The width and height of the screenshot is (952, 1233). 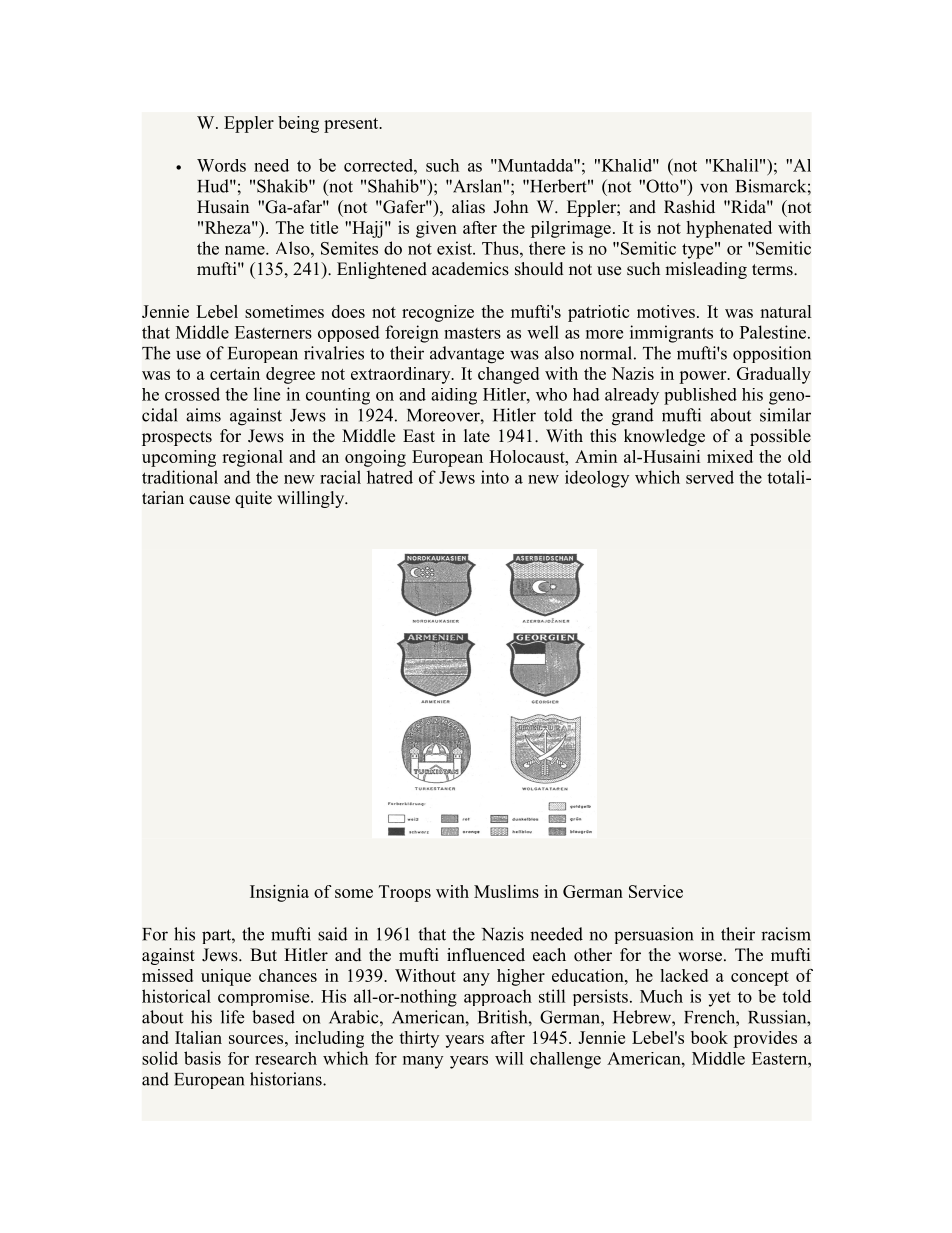 What do you see at coordinates (221, 165) in the screenshot?
I see `Words` at bounding box center [221, 165].
